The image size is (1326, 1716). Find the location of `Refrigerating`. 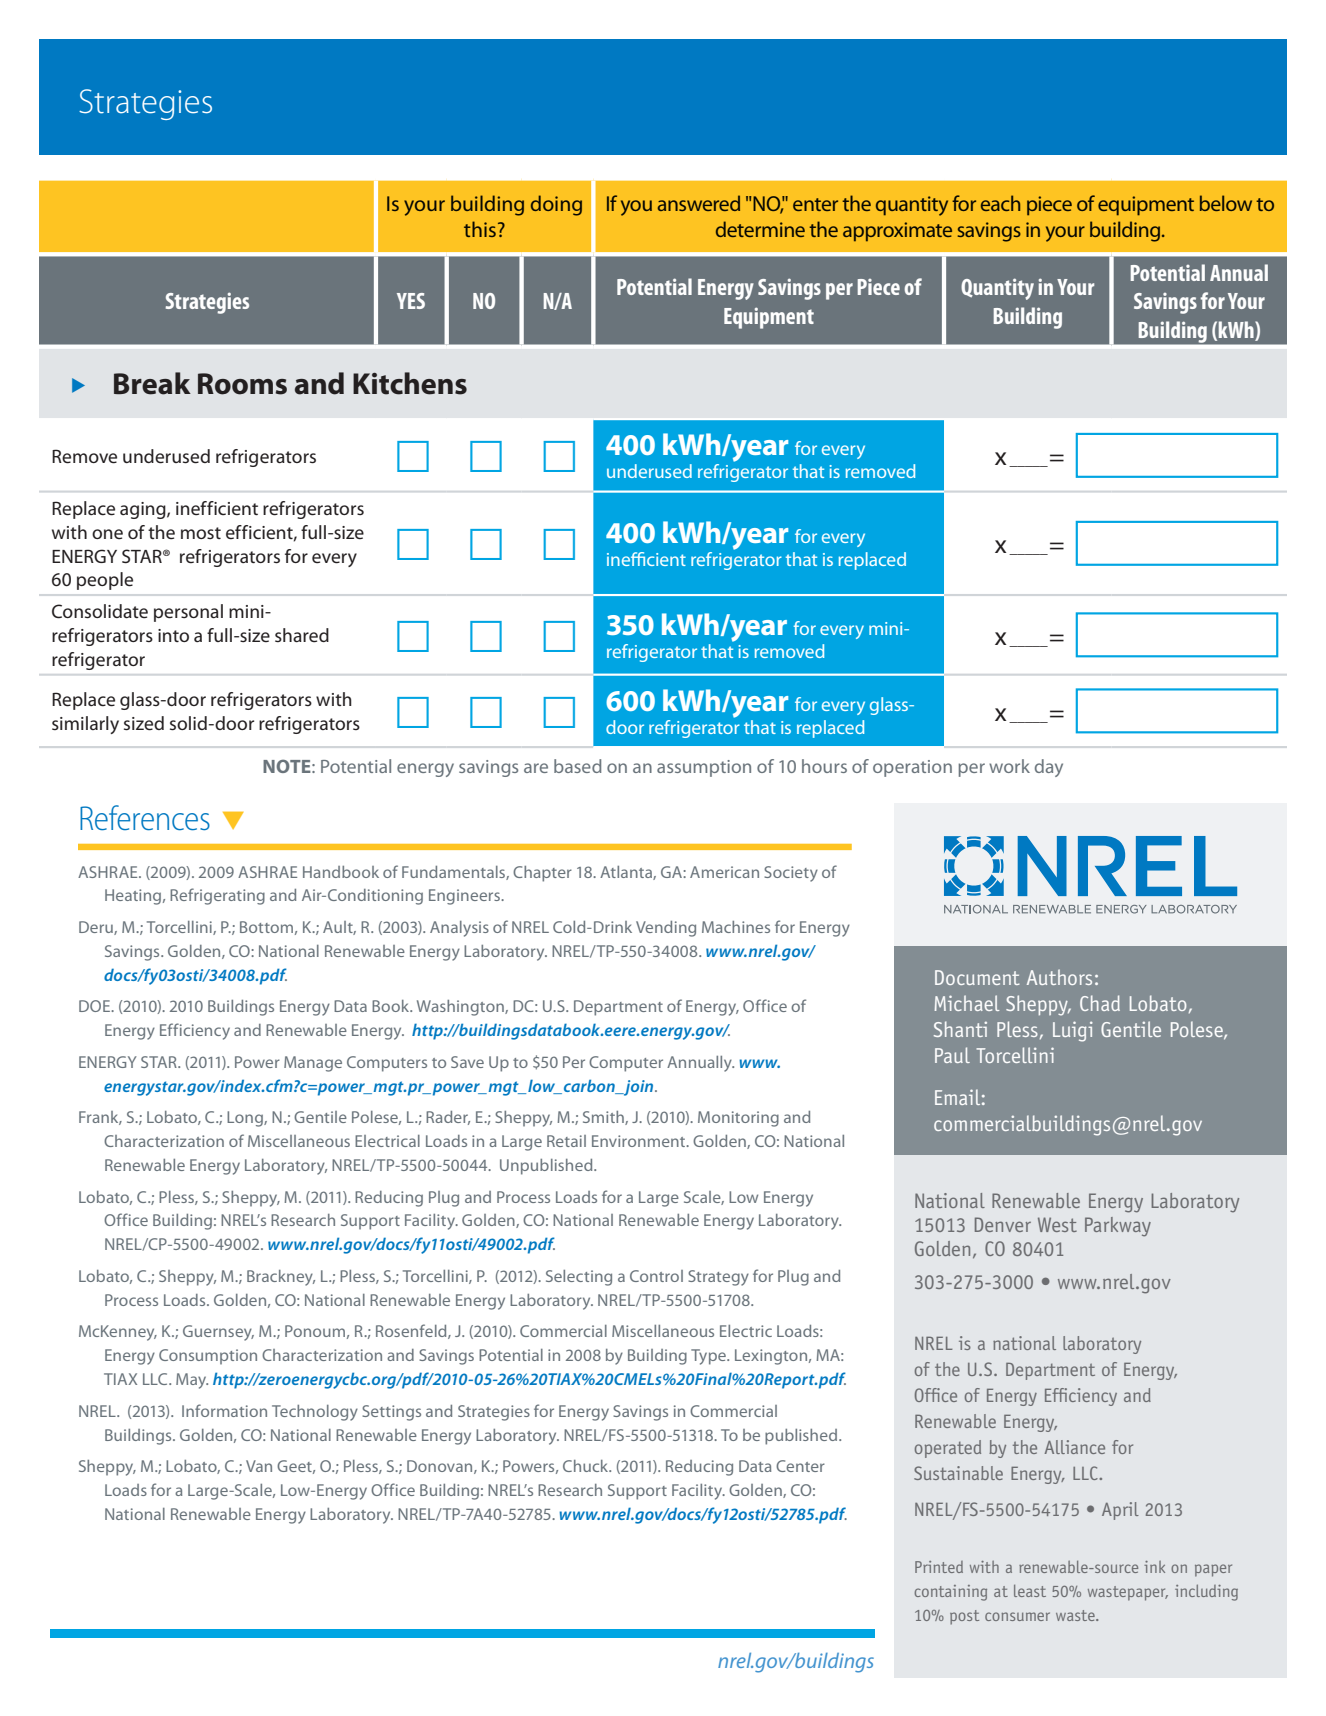

Refrigerating is located at coordinates (217, 896).
